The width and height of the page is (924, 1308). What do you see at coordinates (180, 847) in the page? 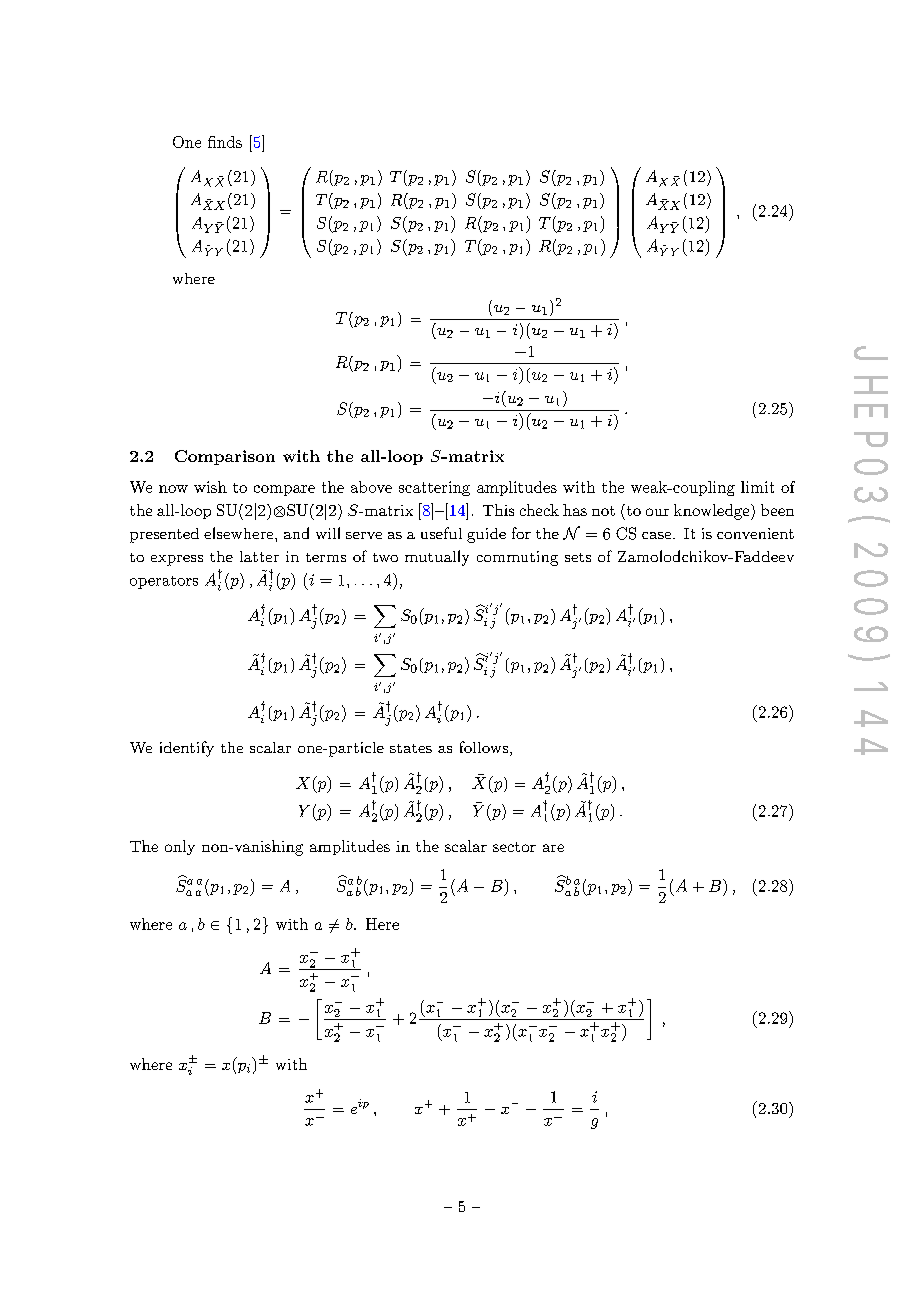
I see `only` at bounding box center [180, 847].
